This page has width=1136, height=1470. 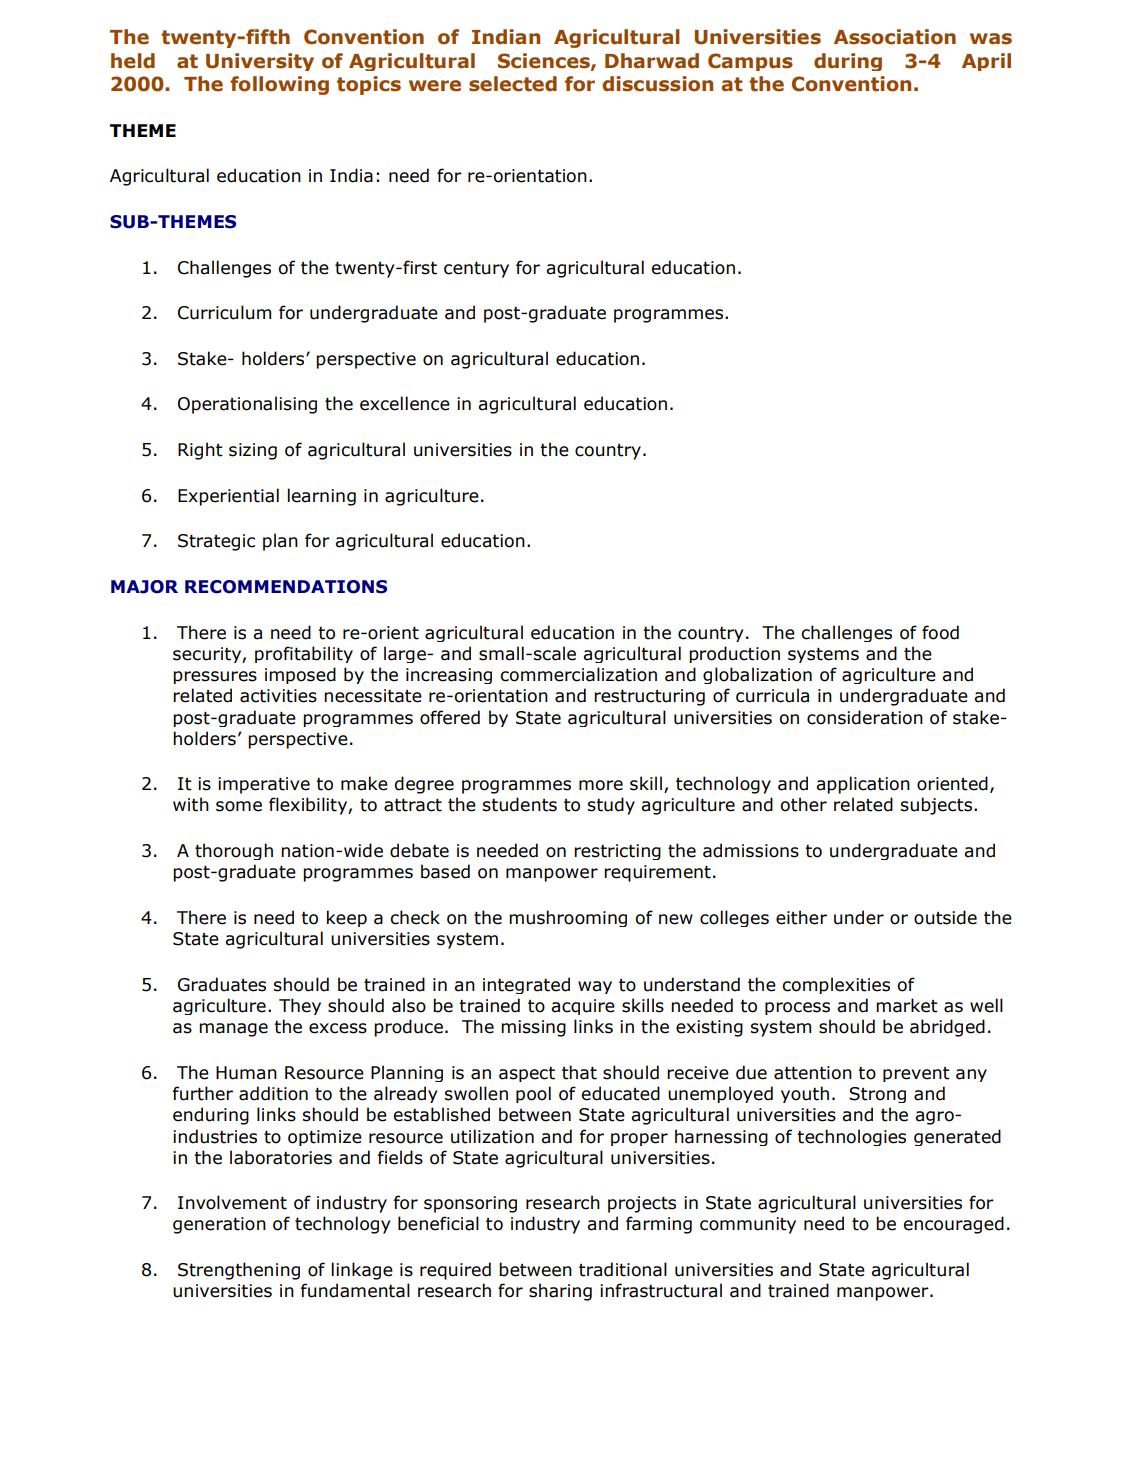 What do you see at coordinates (560, 1292) in the page?
I see `sharing` at bounding box center [560, 1292].
